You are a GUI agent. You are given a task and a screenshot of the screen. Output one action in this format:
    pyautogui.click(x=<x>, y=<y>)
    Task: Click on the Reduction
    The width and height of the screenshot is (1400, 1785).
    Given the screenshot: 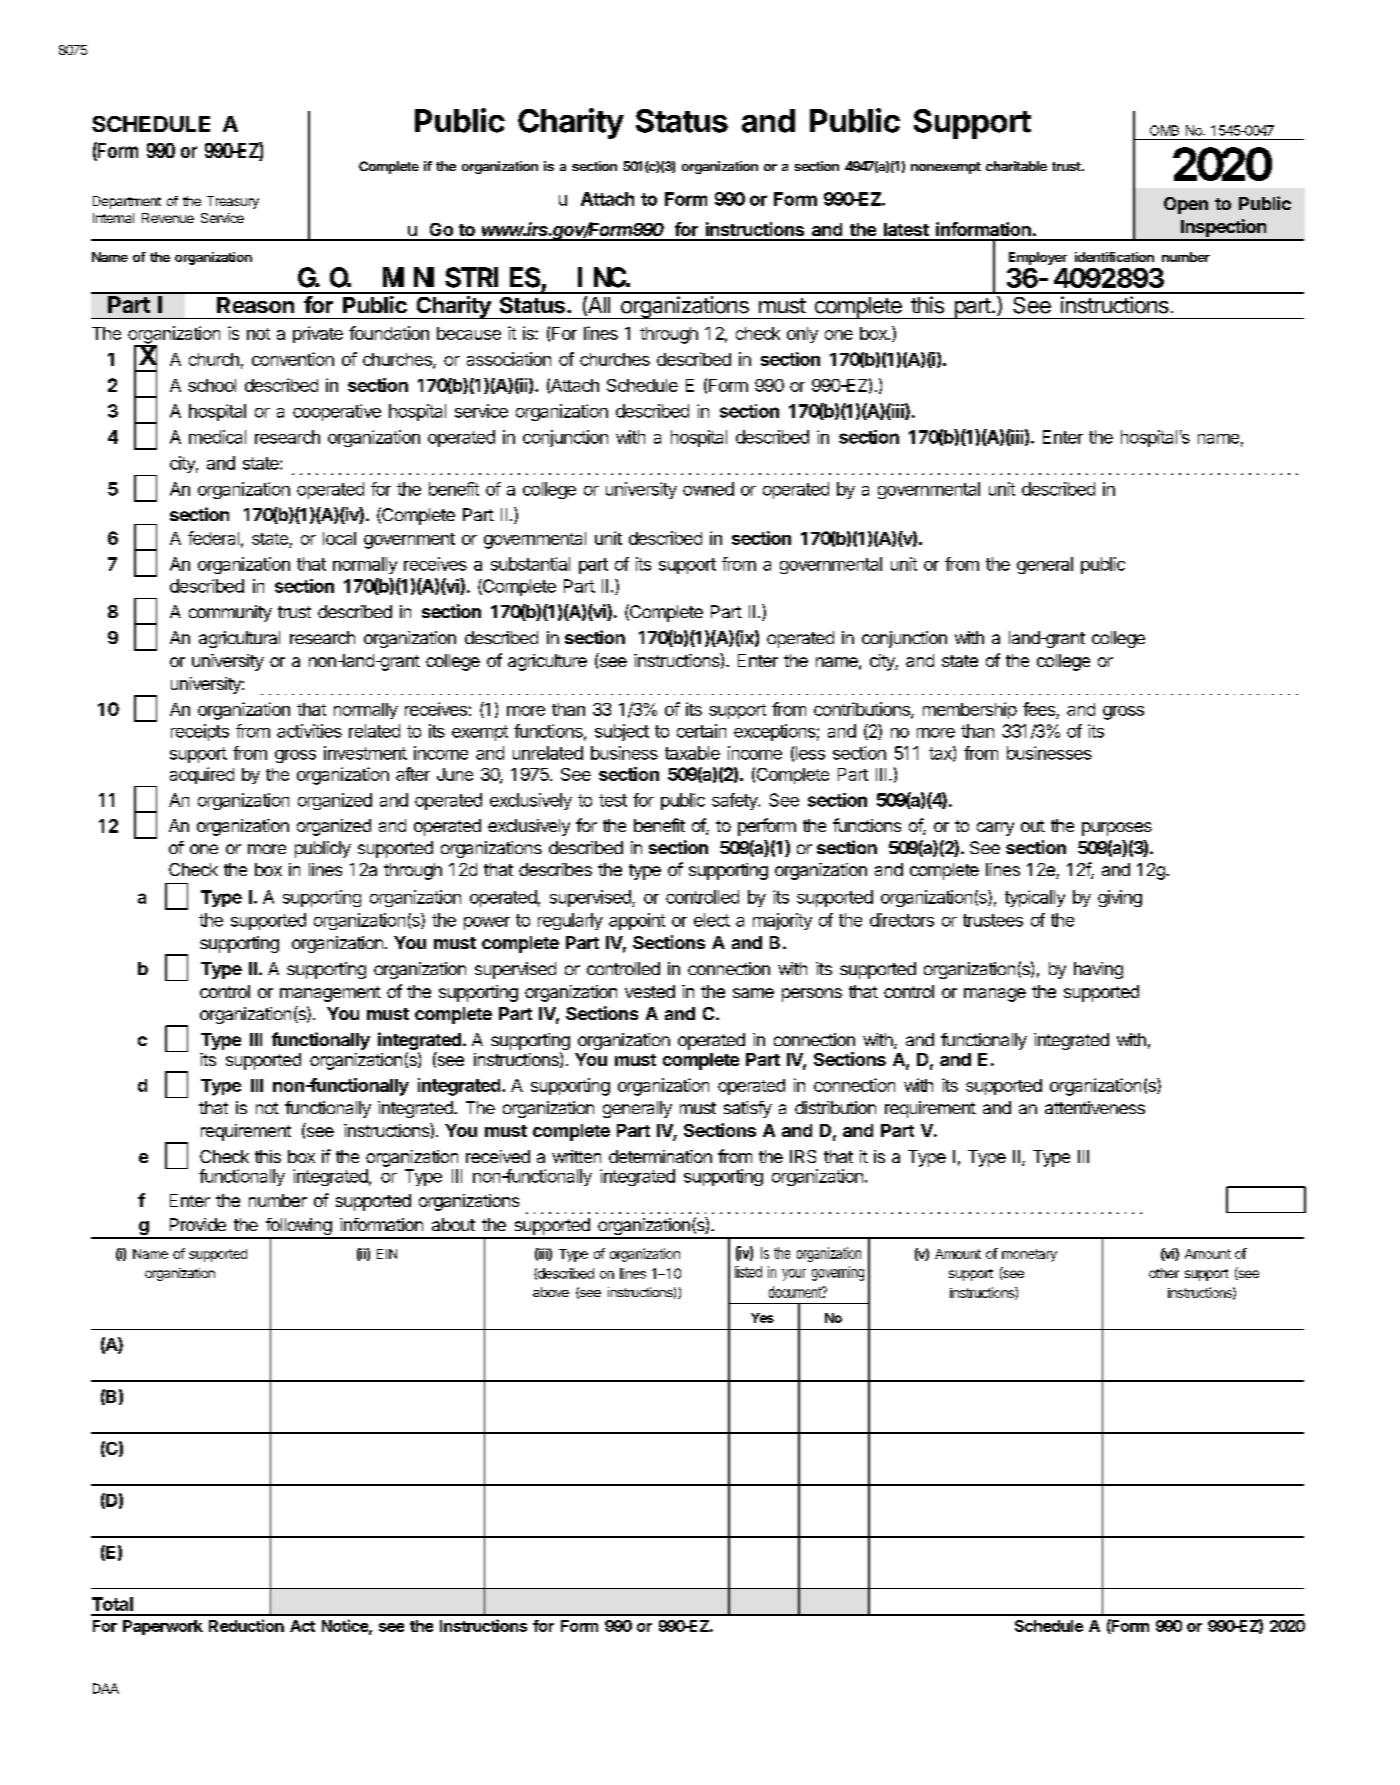 What is the action you would take?
    pyautogui.click(x=246, y=1625)
